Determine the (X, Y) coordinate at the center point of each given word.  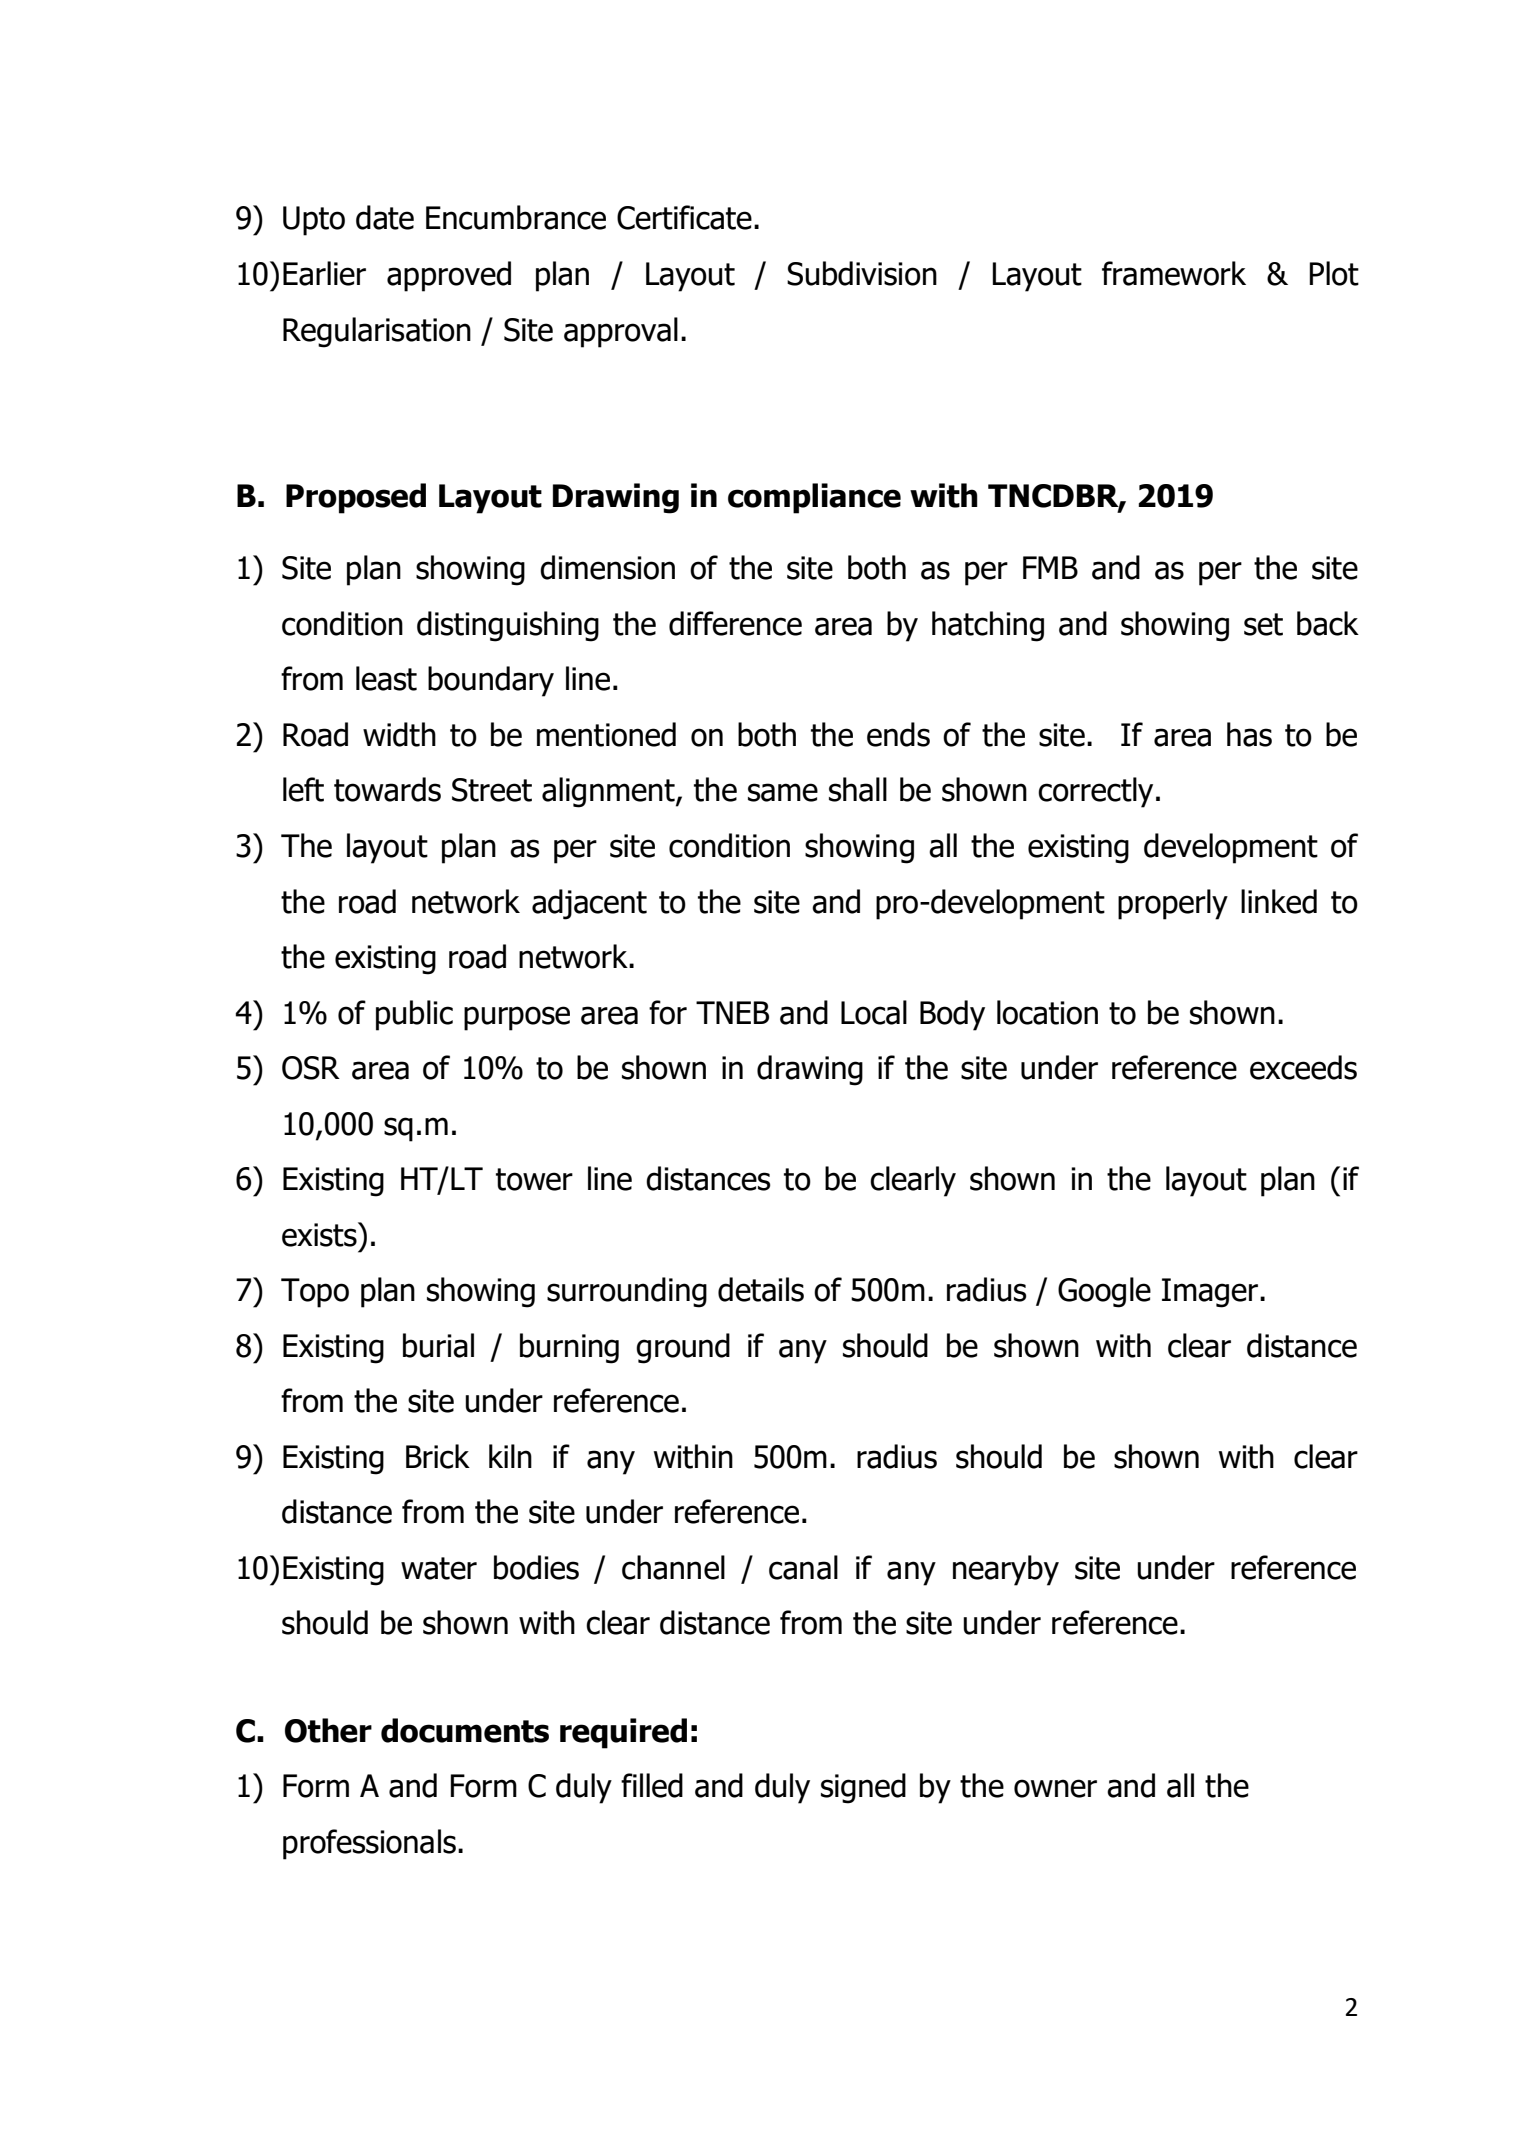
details (761, 1289)
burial (438, 1345)
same (783, 792)
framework (1174, 273)
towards (387, 789)
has (1249, 734)
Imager (1211, 1293)
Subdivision (862, 273)
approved (449, 276)
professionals (369, 1844)
